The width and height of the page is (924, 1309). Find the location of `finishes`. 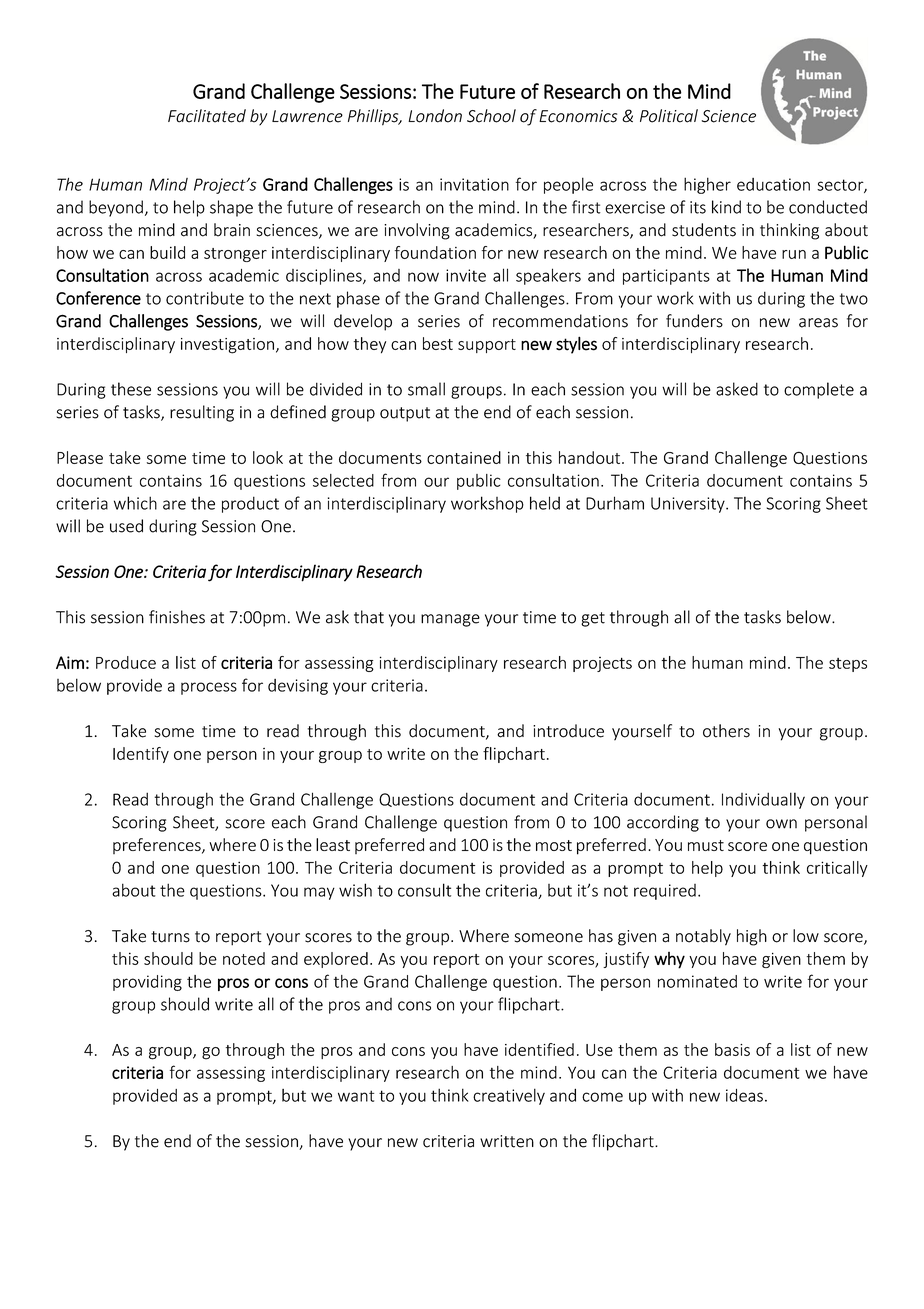

finishes is located at coordinates (177, 617).
